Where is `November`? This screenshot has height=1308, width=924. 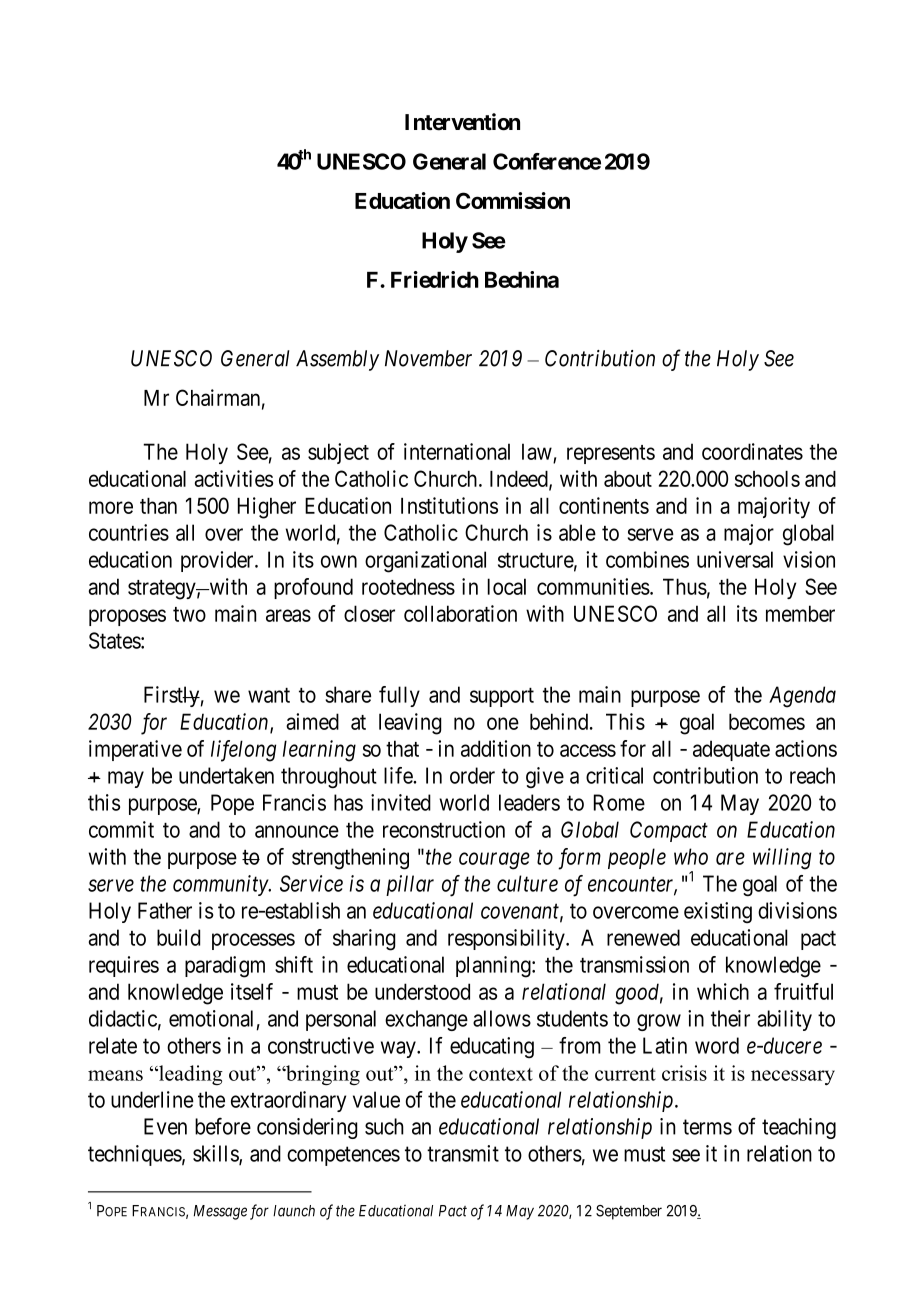
November is located at coordinates (428, 358).
